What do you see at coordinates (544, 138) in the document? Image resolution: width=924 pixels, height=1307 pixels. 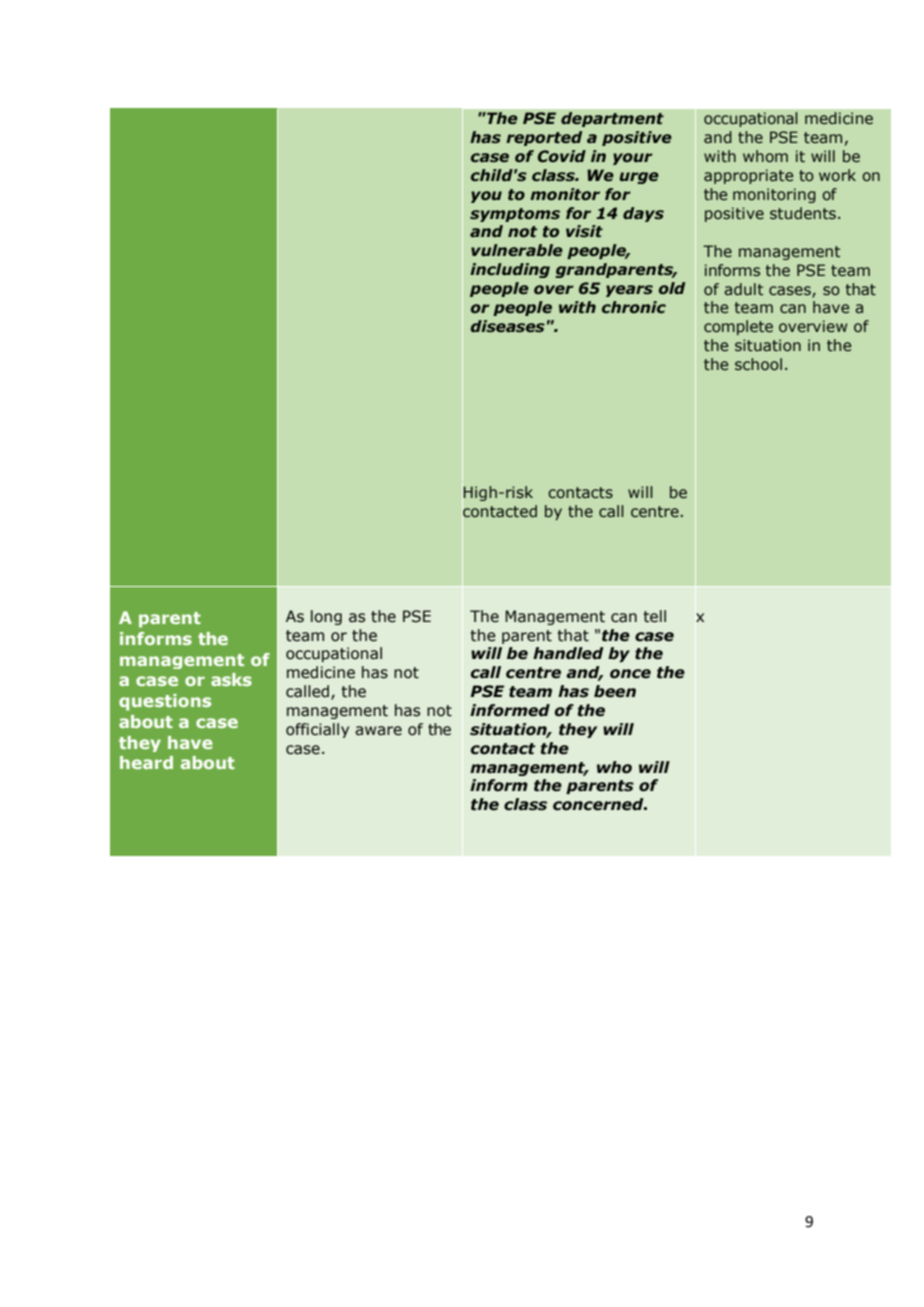 I see `reported` at bounding box center [544, 138].
